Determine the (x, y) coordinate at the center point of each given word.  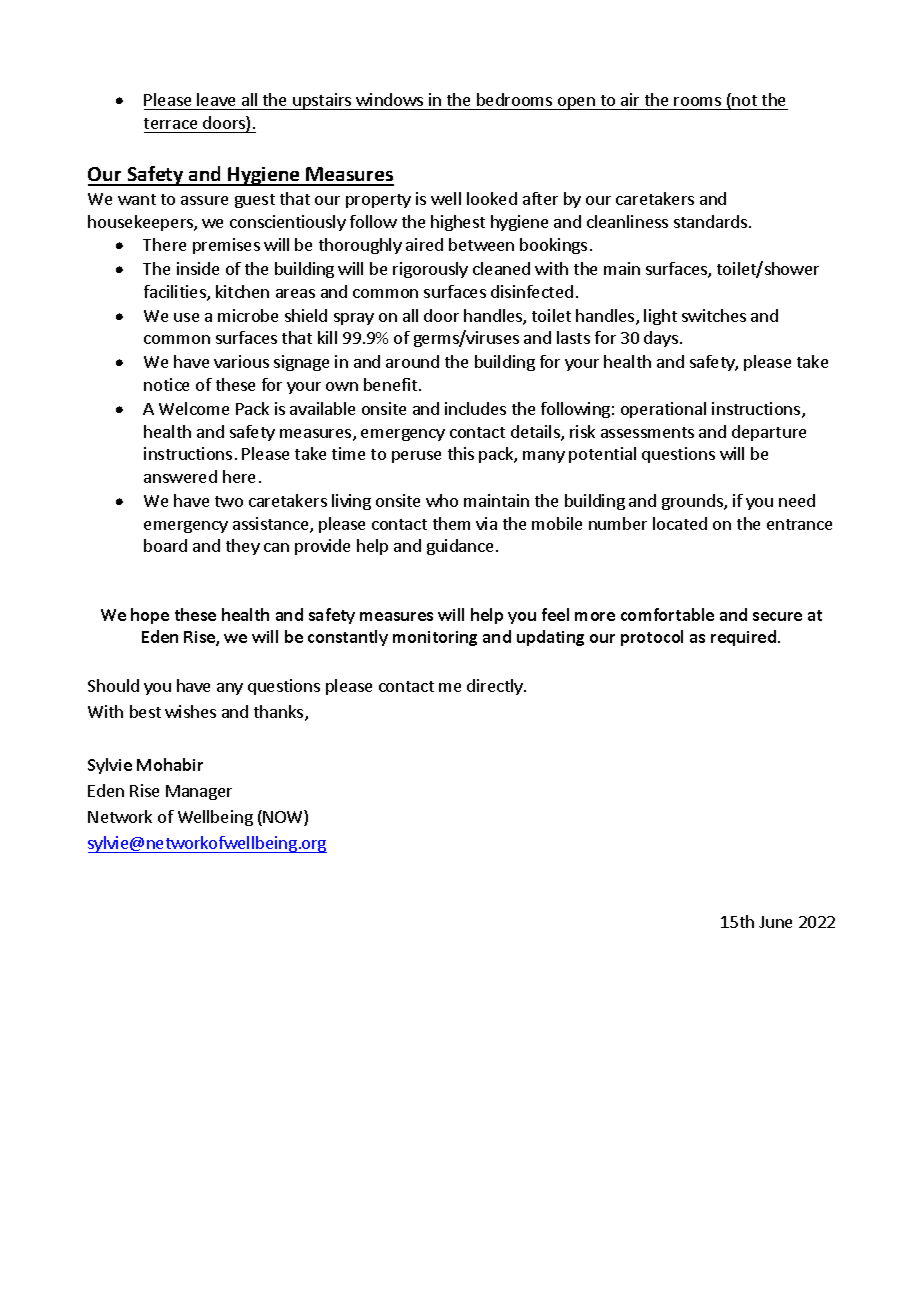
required (743, 638)
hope (150, 616)
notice (166, 384)
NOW (284, 818)
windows (389, 99)
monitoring (435, 638)
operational (663, 410)
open (576, 103)
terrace (170, 123)
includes (475, 408)
